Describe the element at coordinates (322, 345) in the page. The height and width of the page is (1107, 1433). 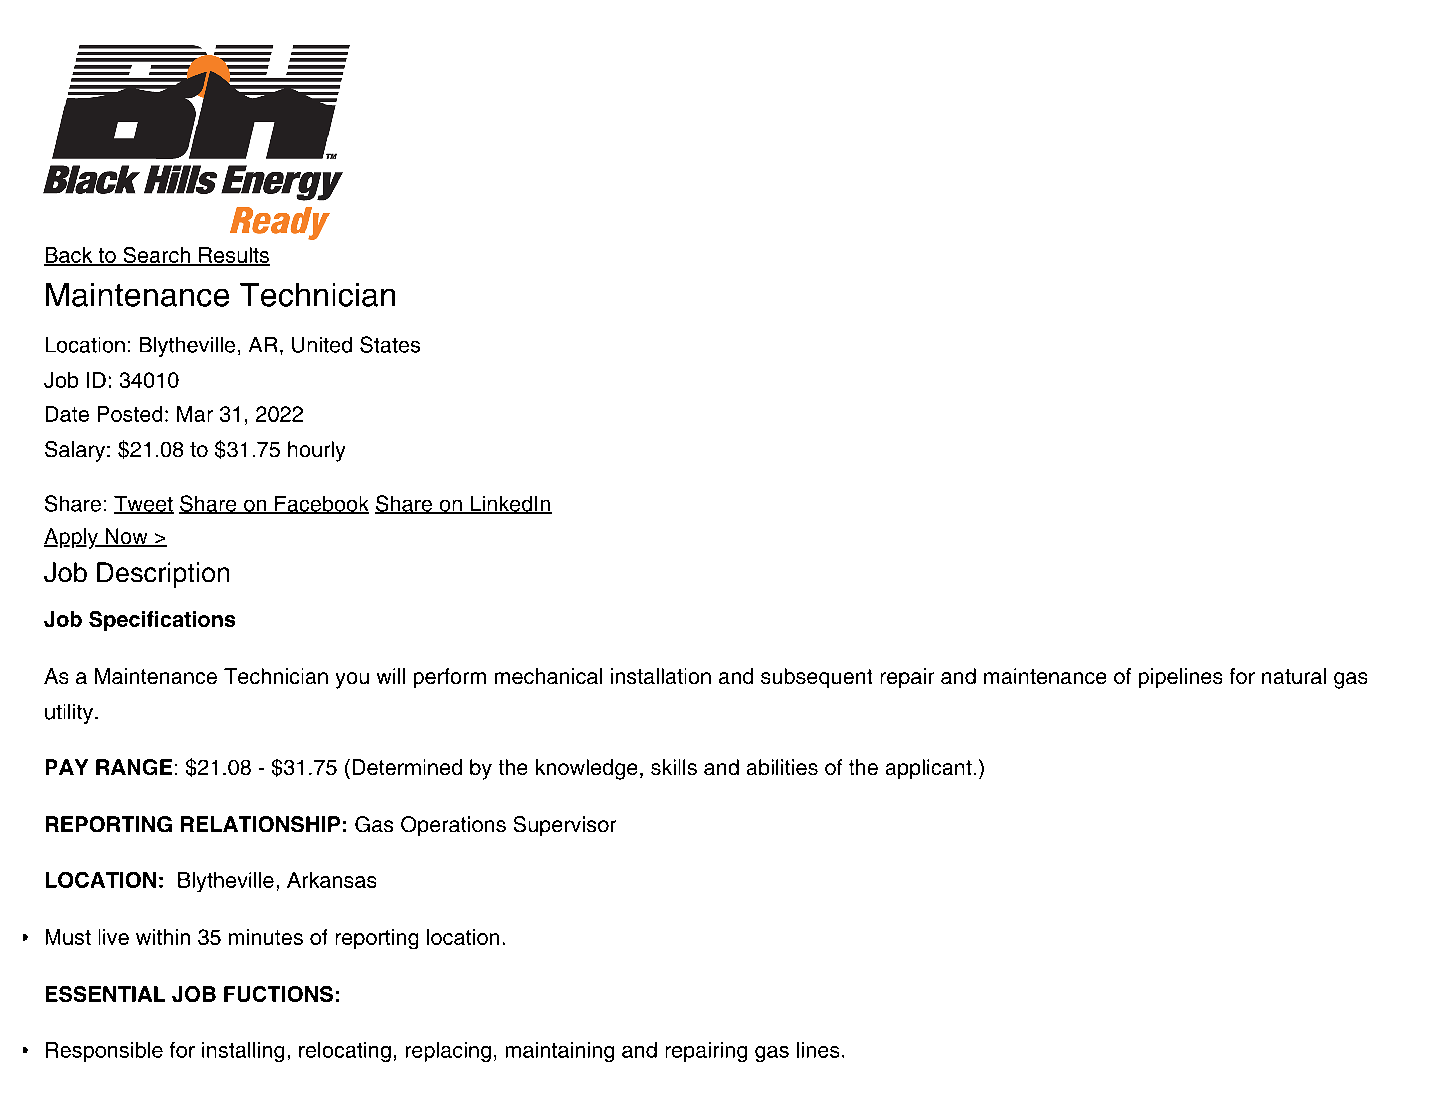
I see `United` at that location.
